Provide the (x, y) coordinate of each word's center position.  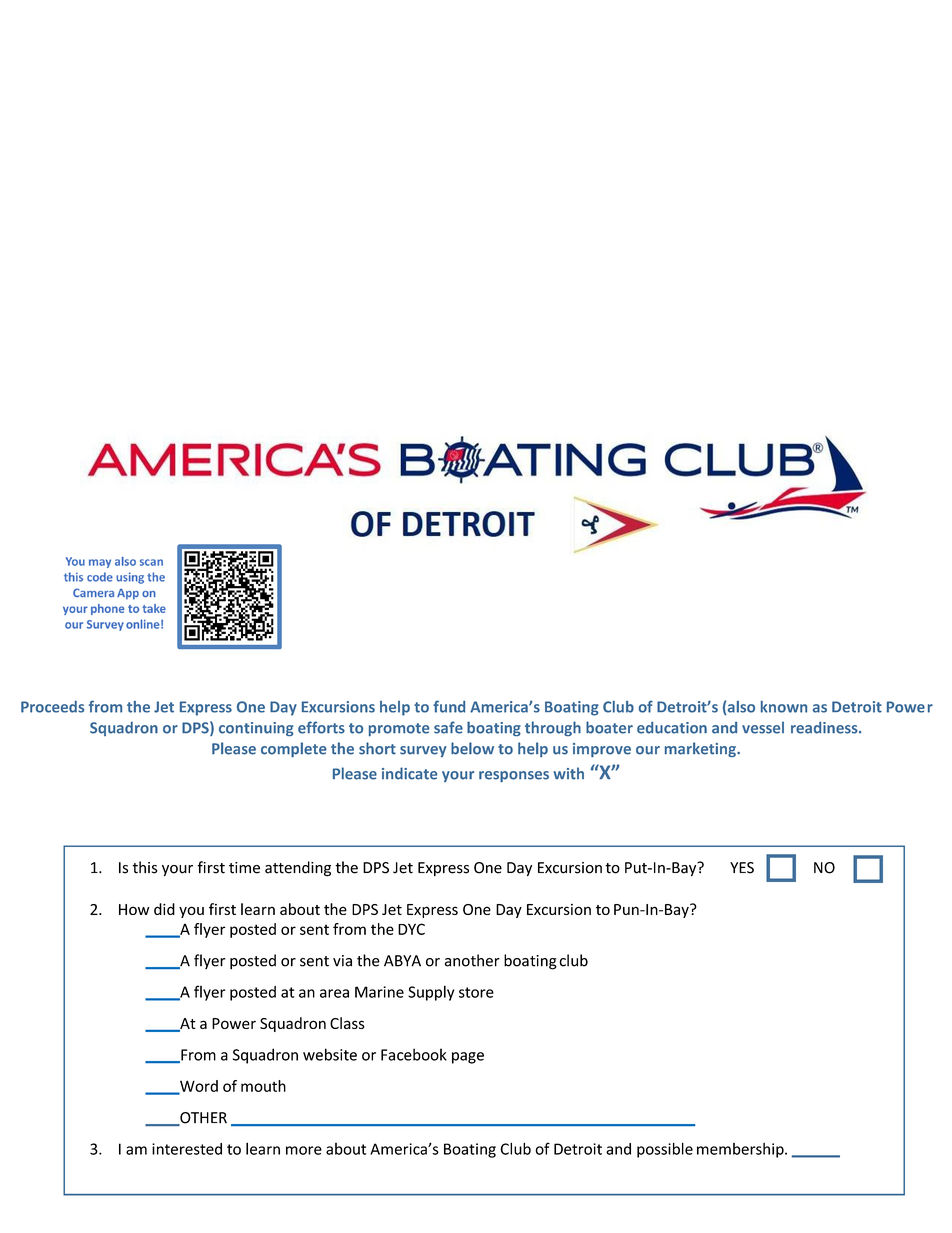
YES (742, 868)
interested (187, 1149)
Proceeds (52, 707)
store (476, 992)
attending (298, 869)
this (145, 867)
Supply (431, 993)
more (304, 1150)
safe (448, 727)
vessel (763, 727)
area (334, 993)
